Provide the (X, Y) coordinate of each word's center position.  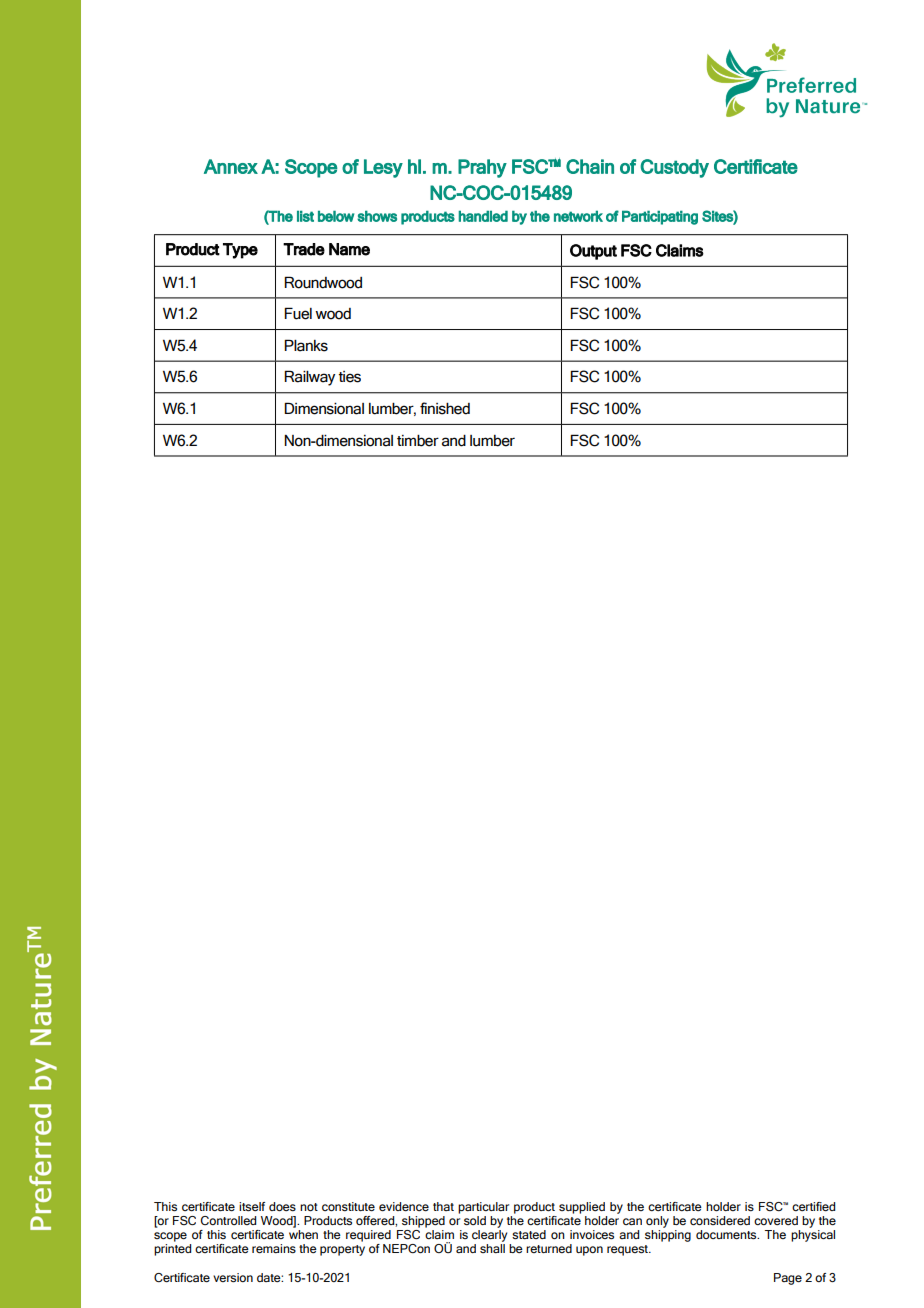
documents (727, 1235)
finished (445, 408)
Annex (231, 166)
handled (483, 216)
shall (492, 1248)
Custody (674, 168)
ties (350, 377)
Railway (309, 378)
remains (274, 1248)
